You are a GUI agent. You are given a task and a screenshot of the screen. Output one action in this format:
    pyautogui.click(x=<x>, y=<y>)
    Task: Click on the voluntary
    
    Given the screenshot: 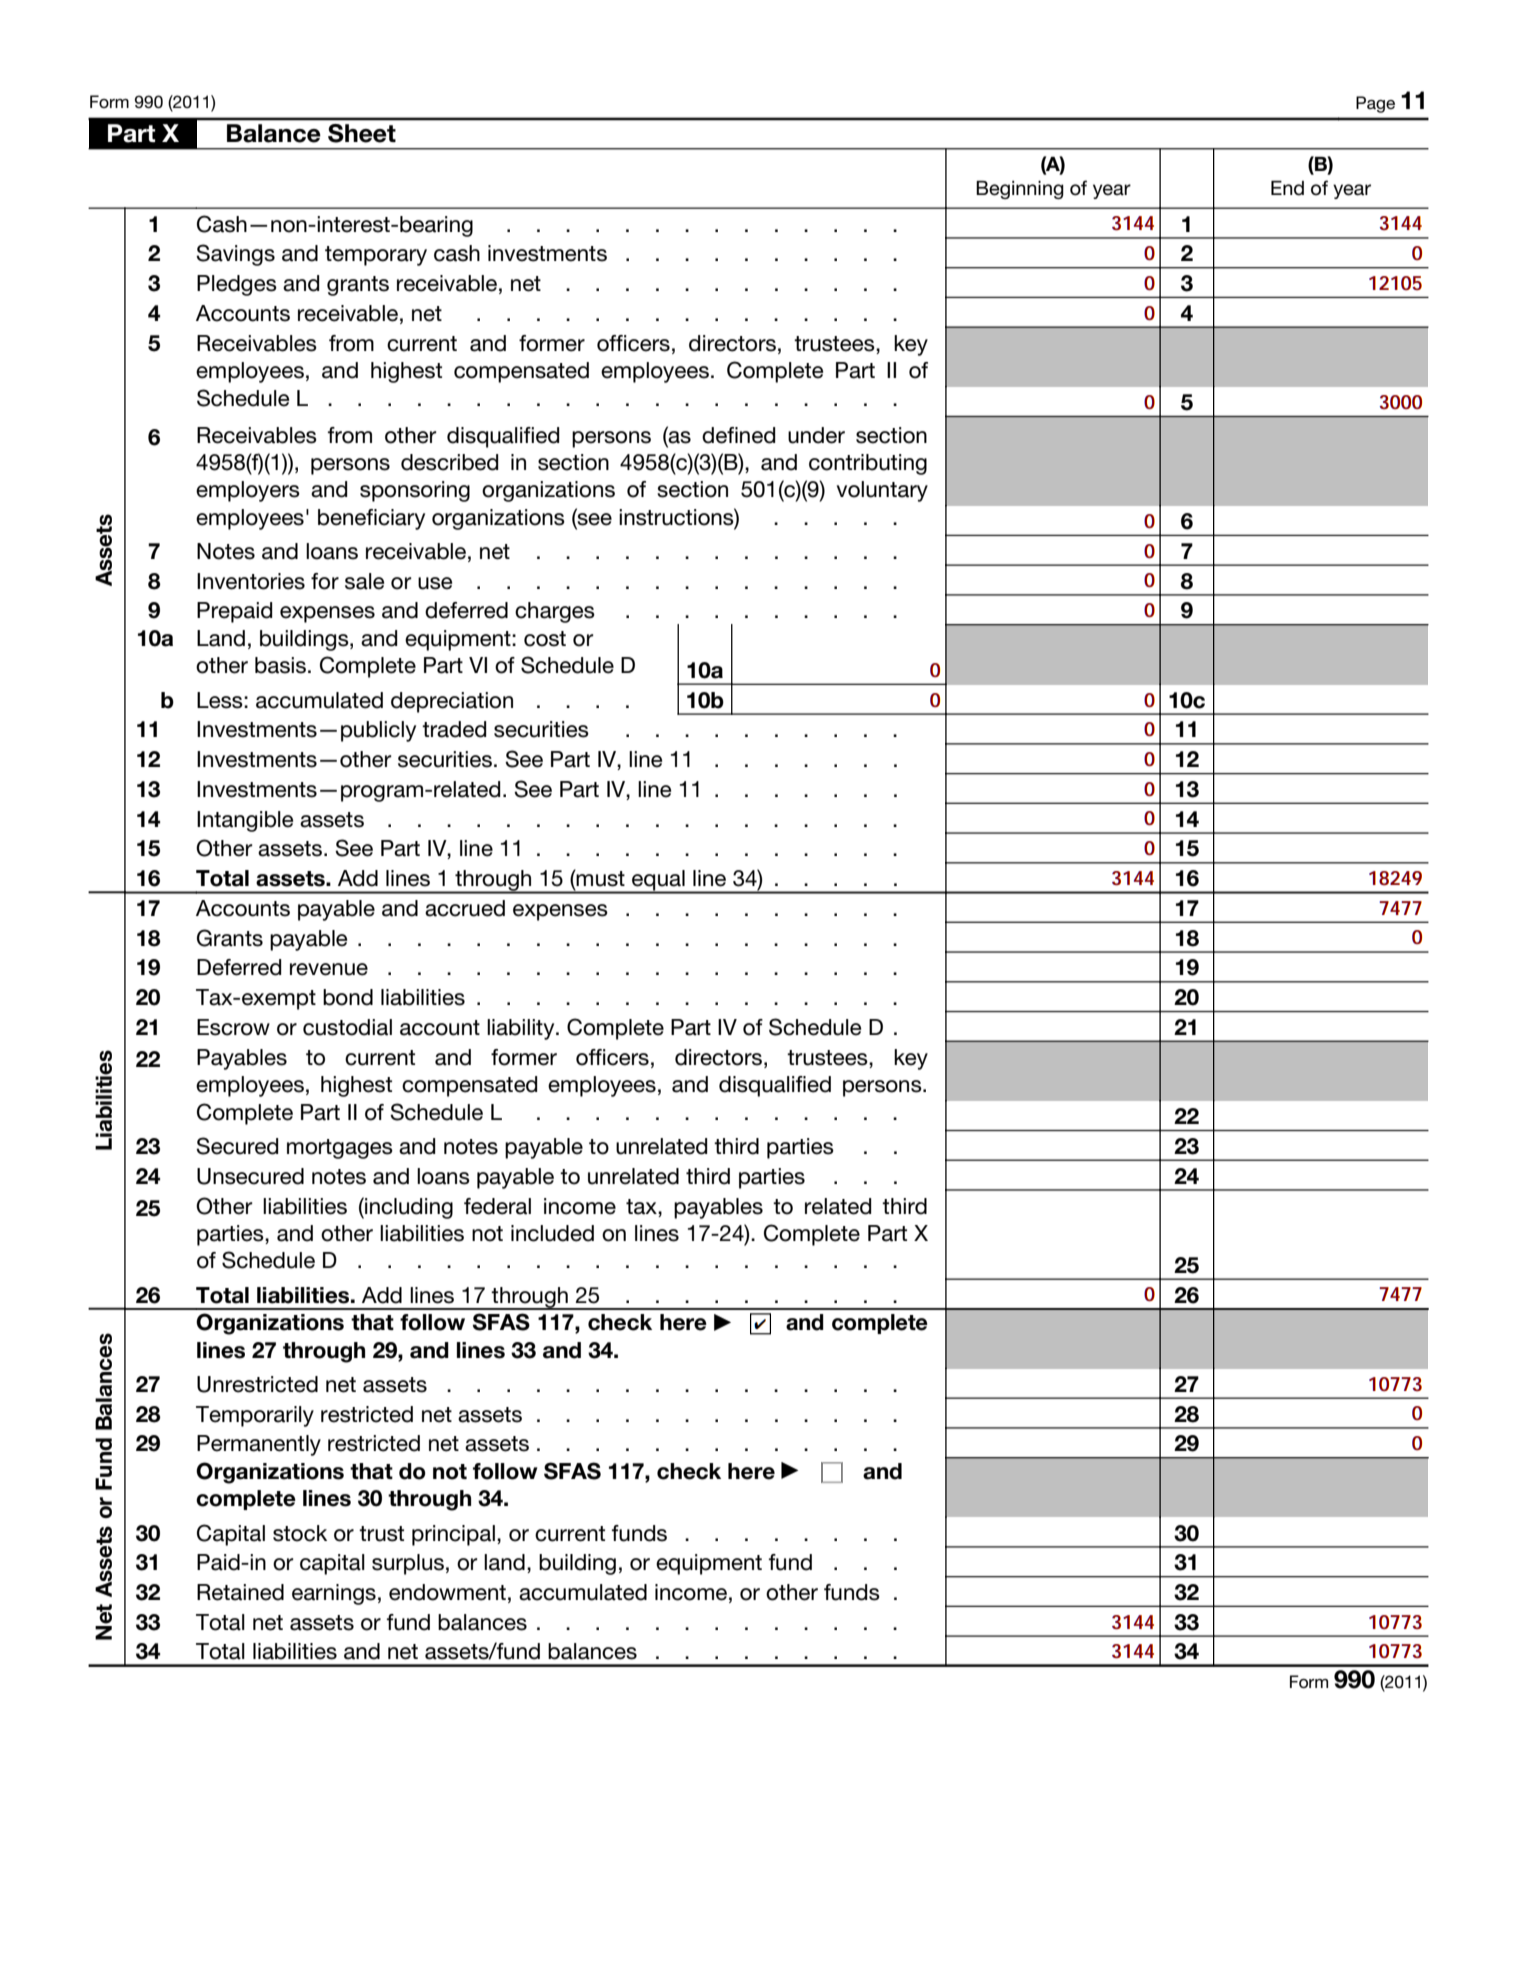 What is the action you would take?
    pyautogui.click(x=882, y=491)
